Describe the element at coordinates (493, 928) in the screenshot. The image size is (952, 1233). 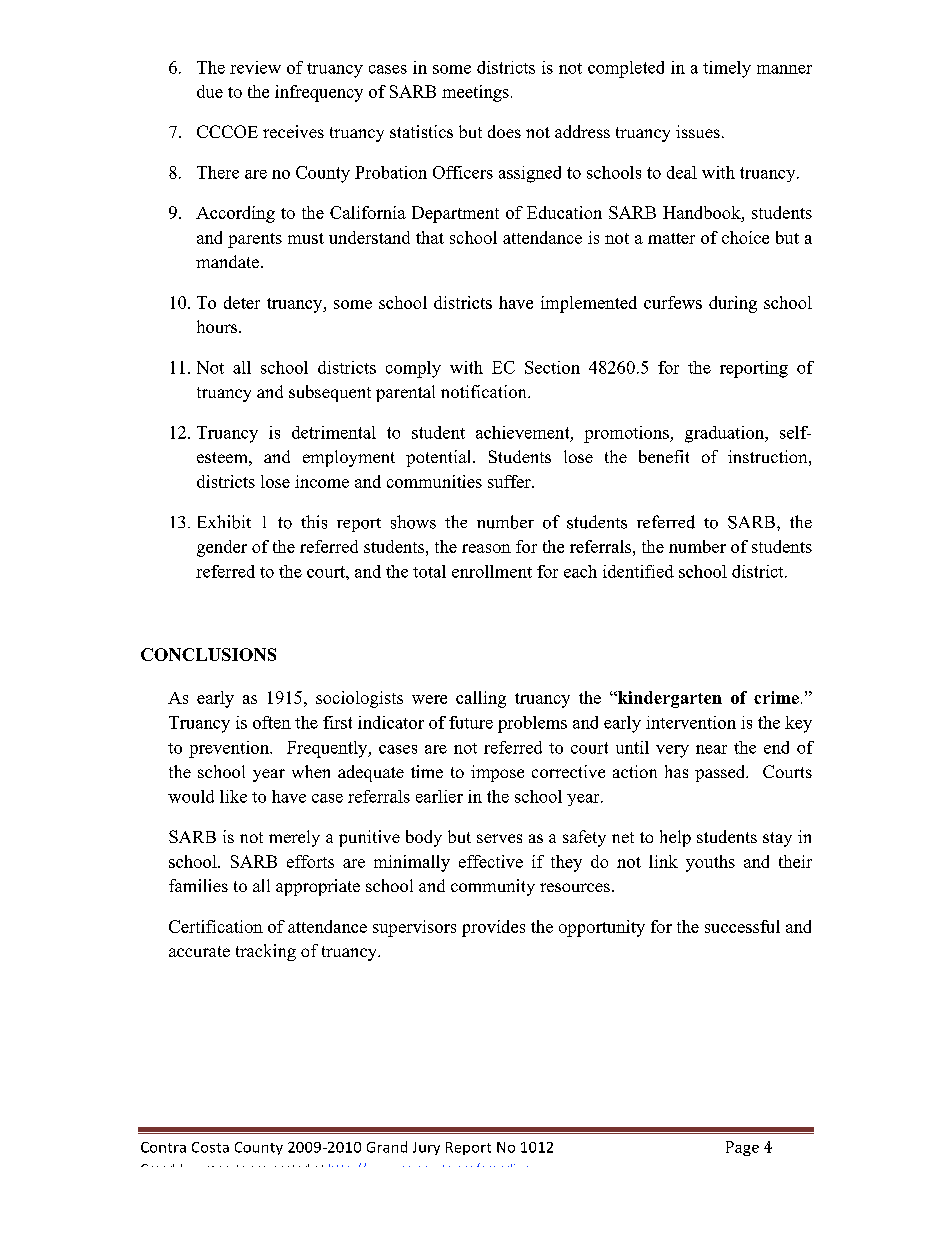
I see `provides` at that location.
